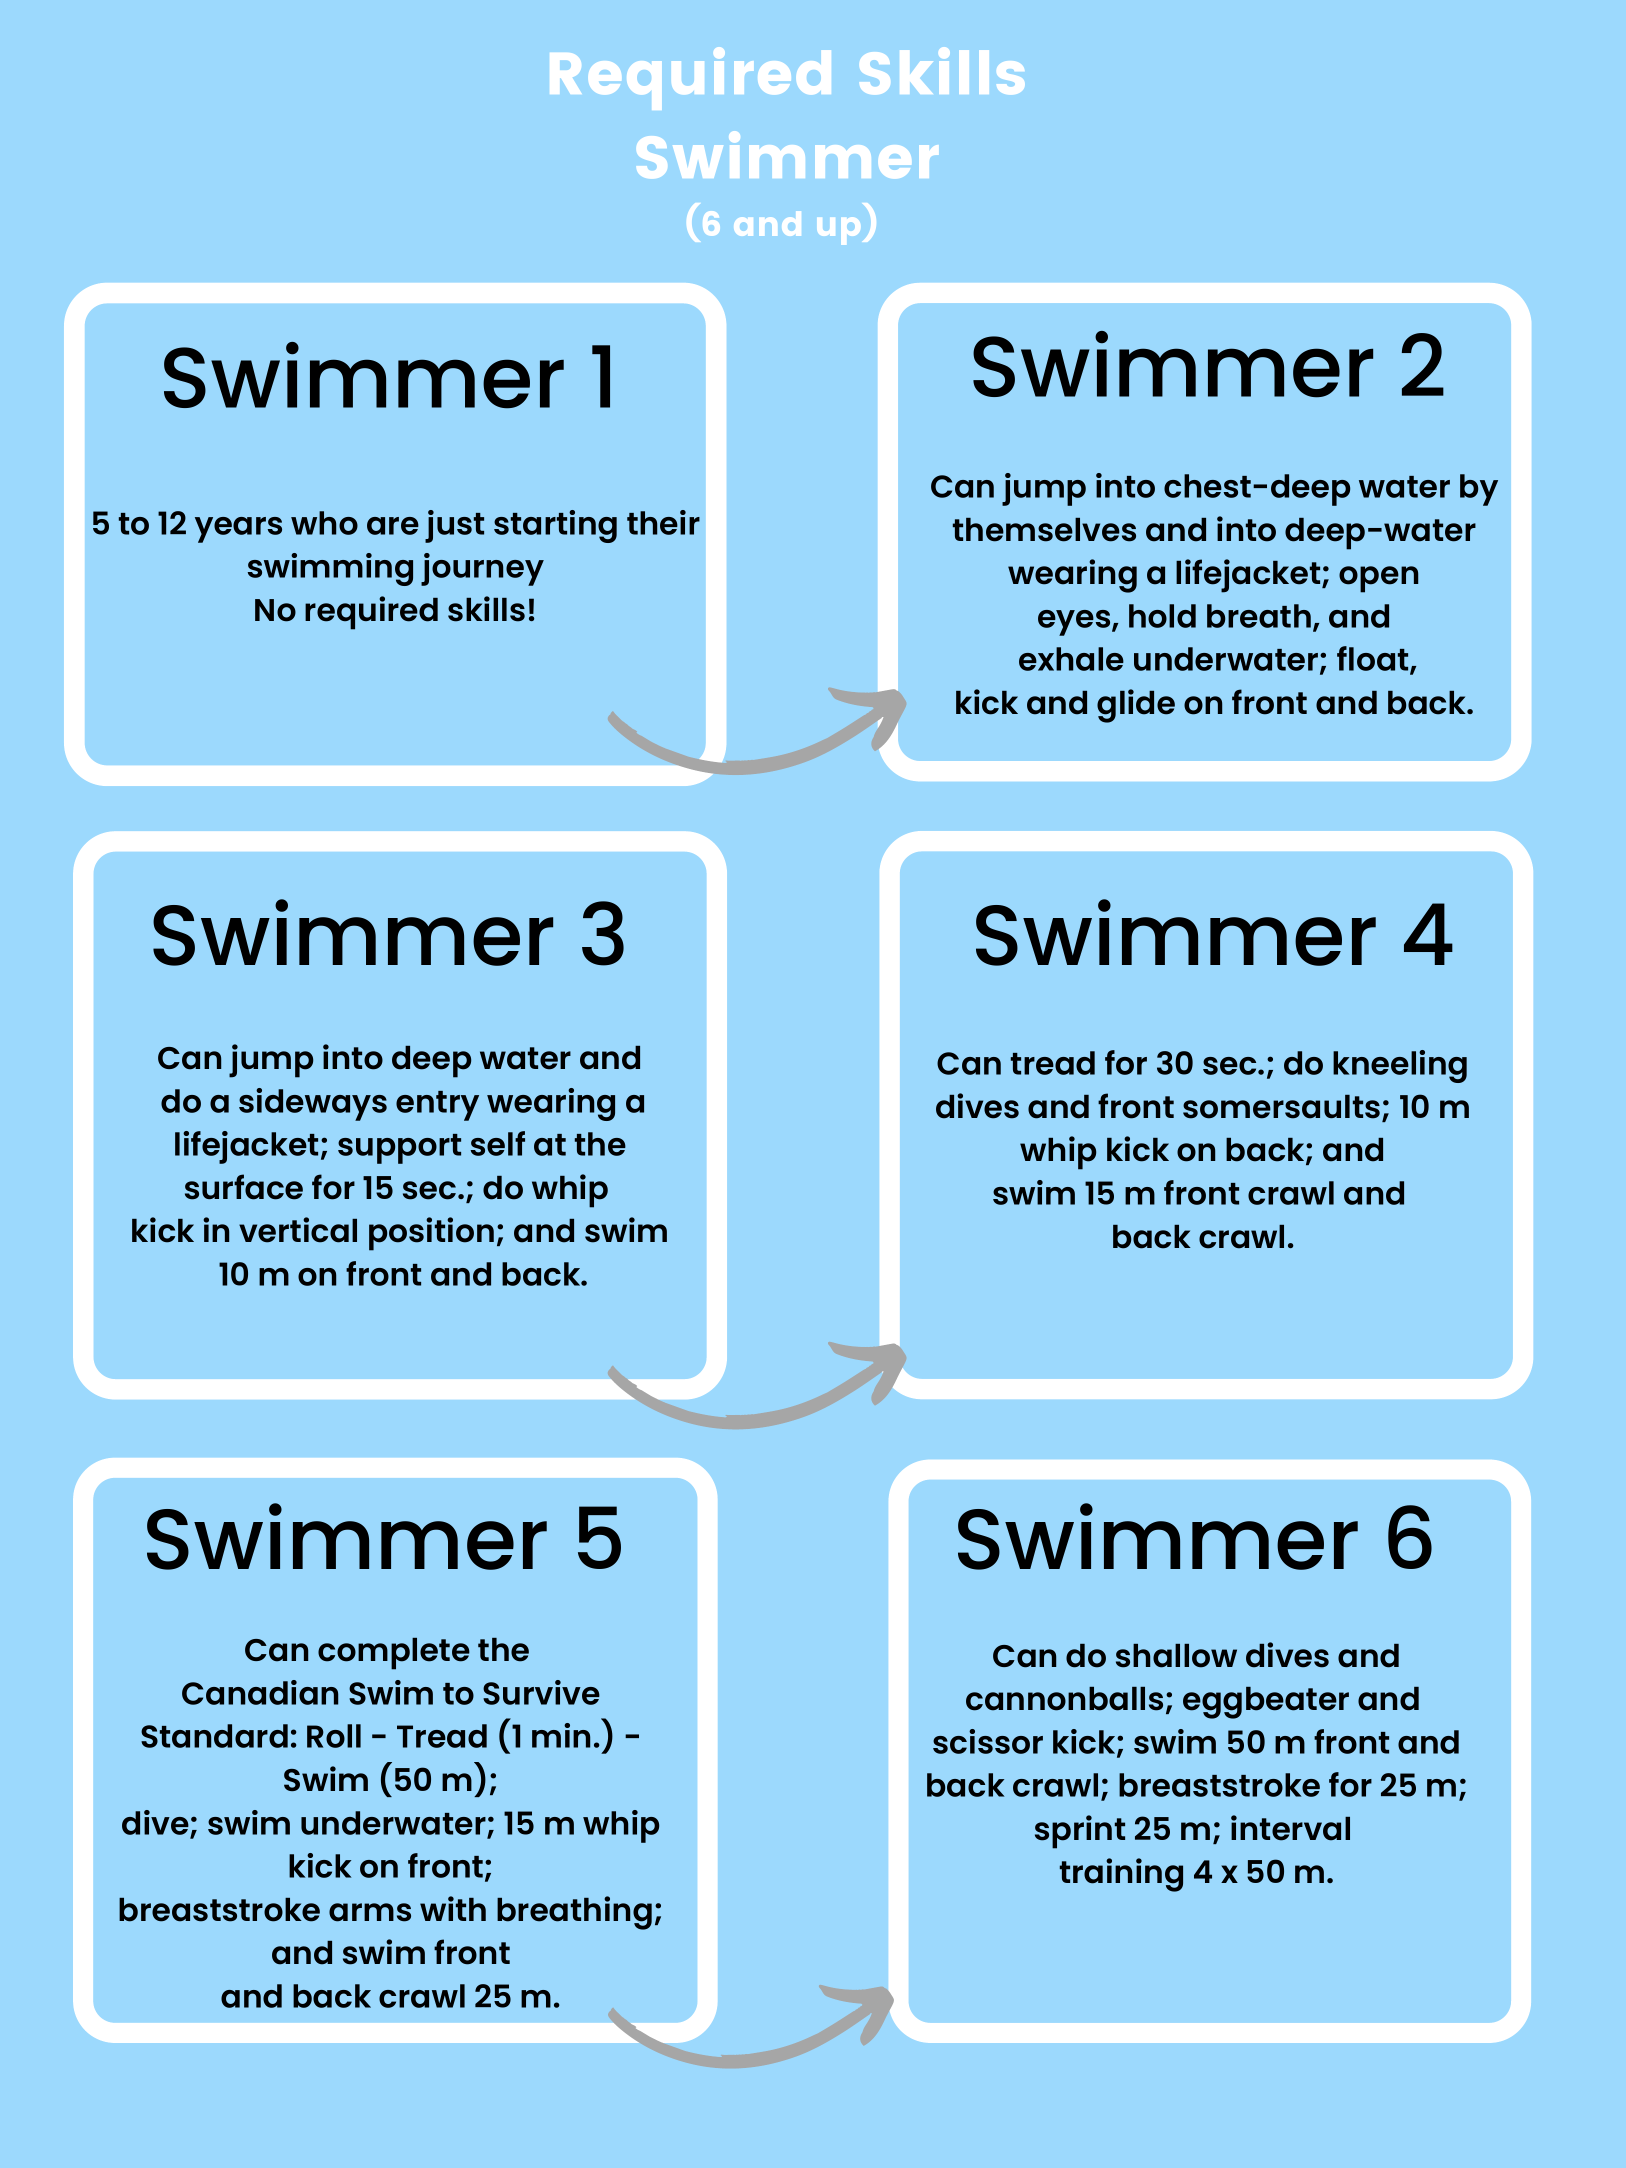 The width and height of the screenshot is (1626, 2168). I want to click on interval, so click(1290, 1828).
